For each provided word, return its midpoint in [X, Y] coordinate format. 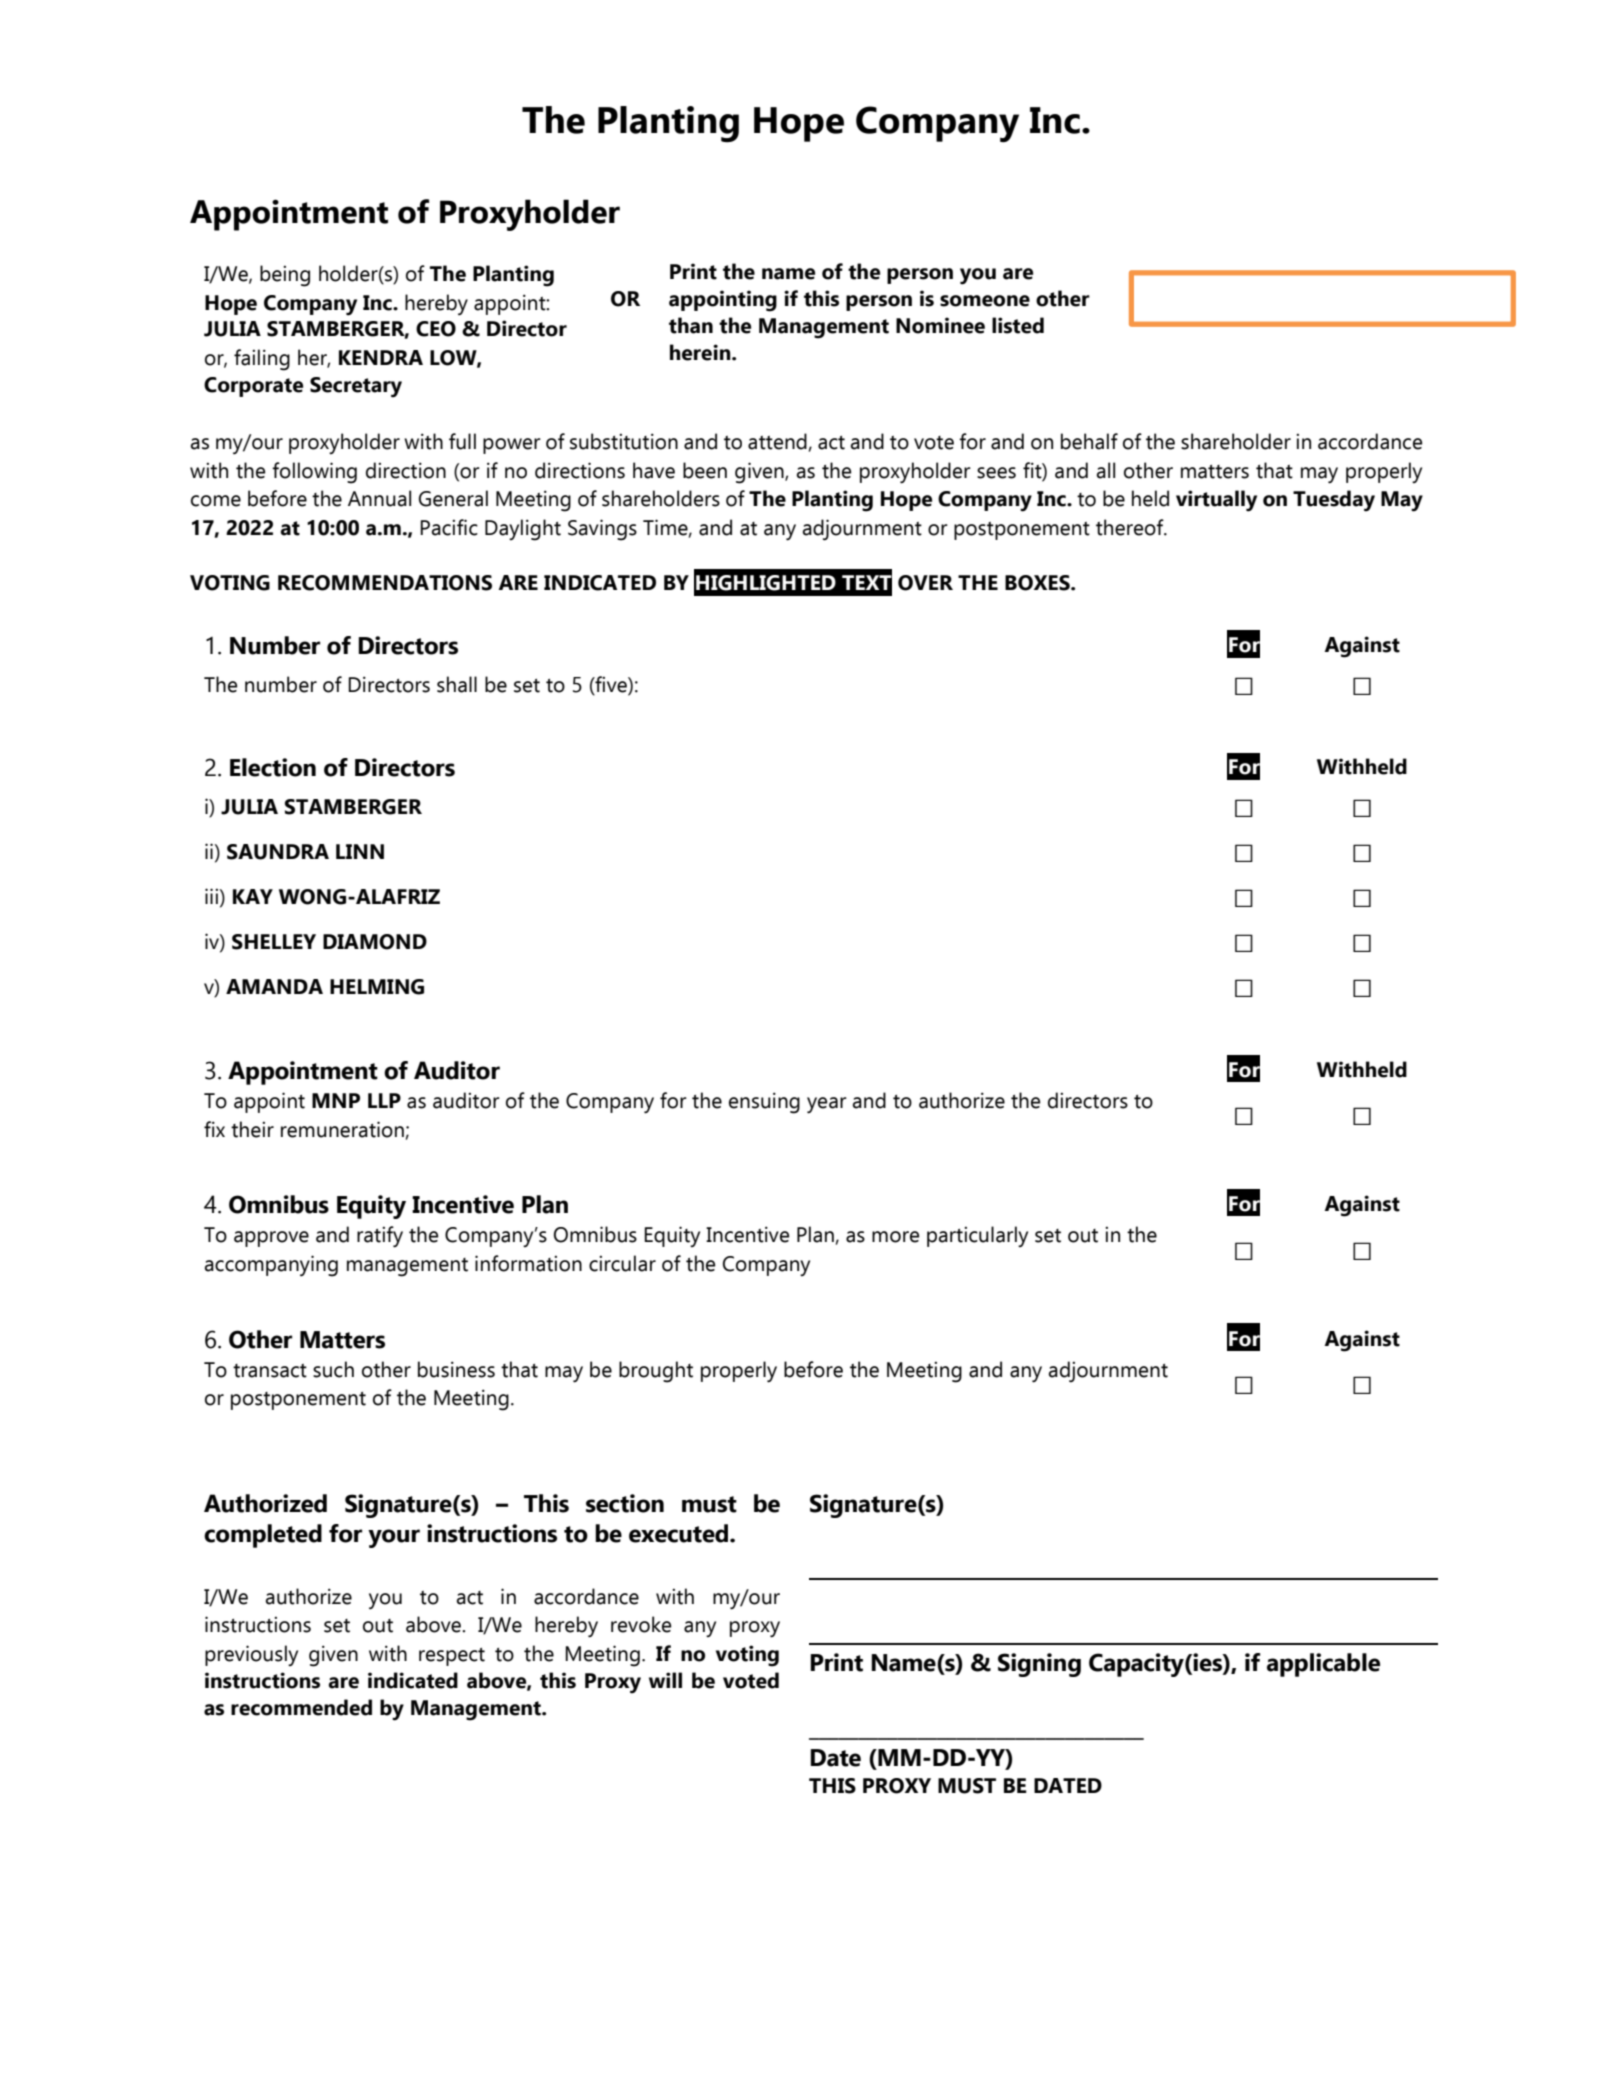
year [827, 1105]
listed [1018, 325]
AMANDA [274, 986]
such [333, 1369]
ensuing [764, 1103]
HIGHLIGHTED [766, 583]
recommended [301, 1707]
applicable [1323, 1665]
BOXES [1038, 583]
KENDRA [381, 357]
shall [457, 684]
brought [656, 1372]
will [665, 1680]
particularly [977, 1236]
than [691, 325]
